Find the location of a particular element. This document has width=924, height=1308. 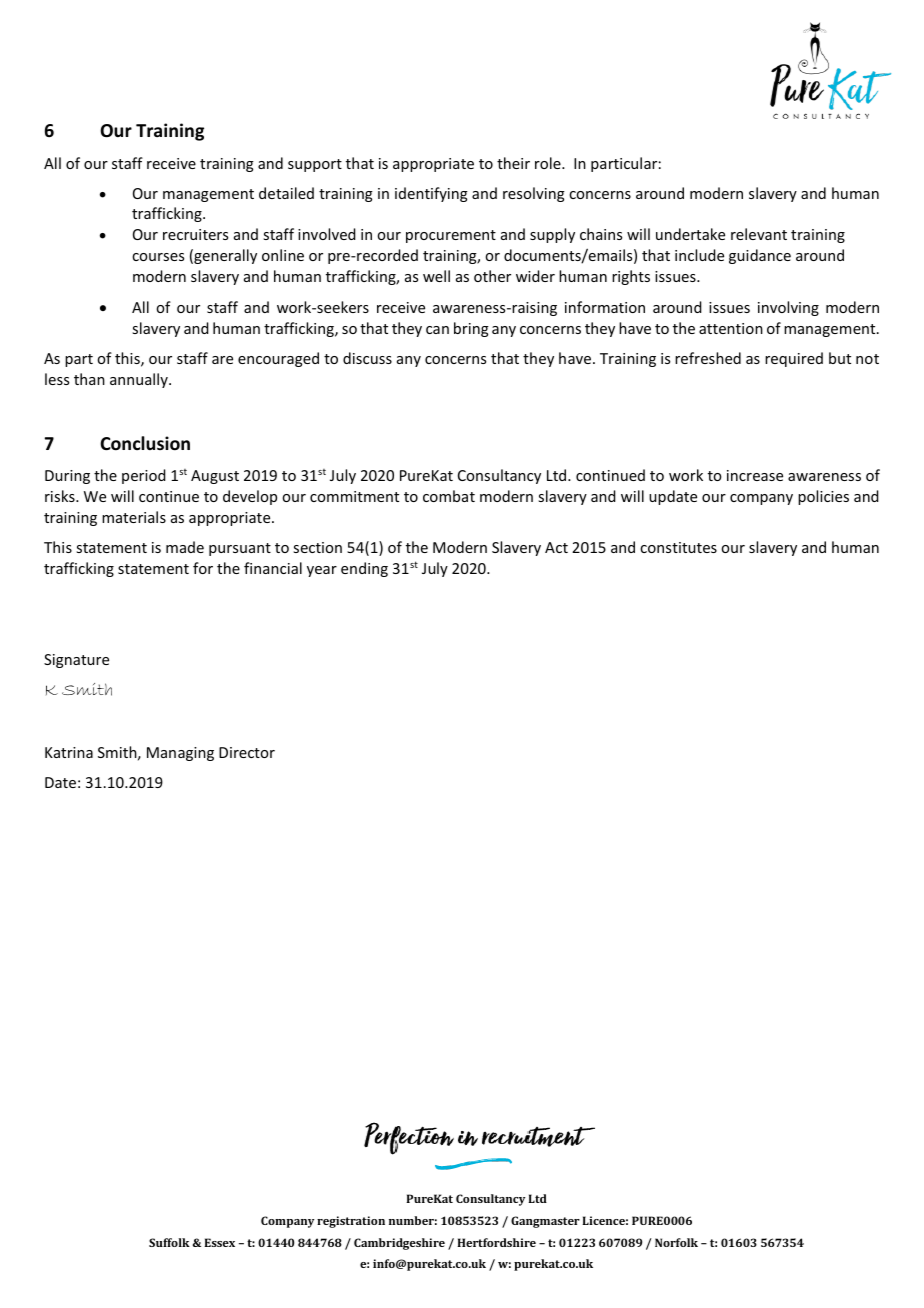

constitutes is located at coordinates (678, 547).
